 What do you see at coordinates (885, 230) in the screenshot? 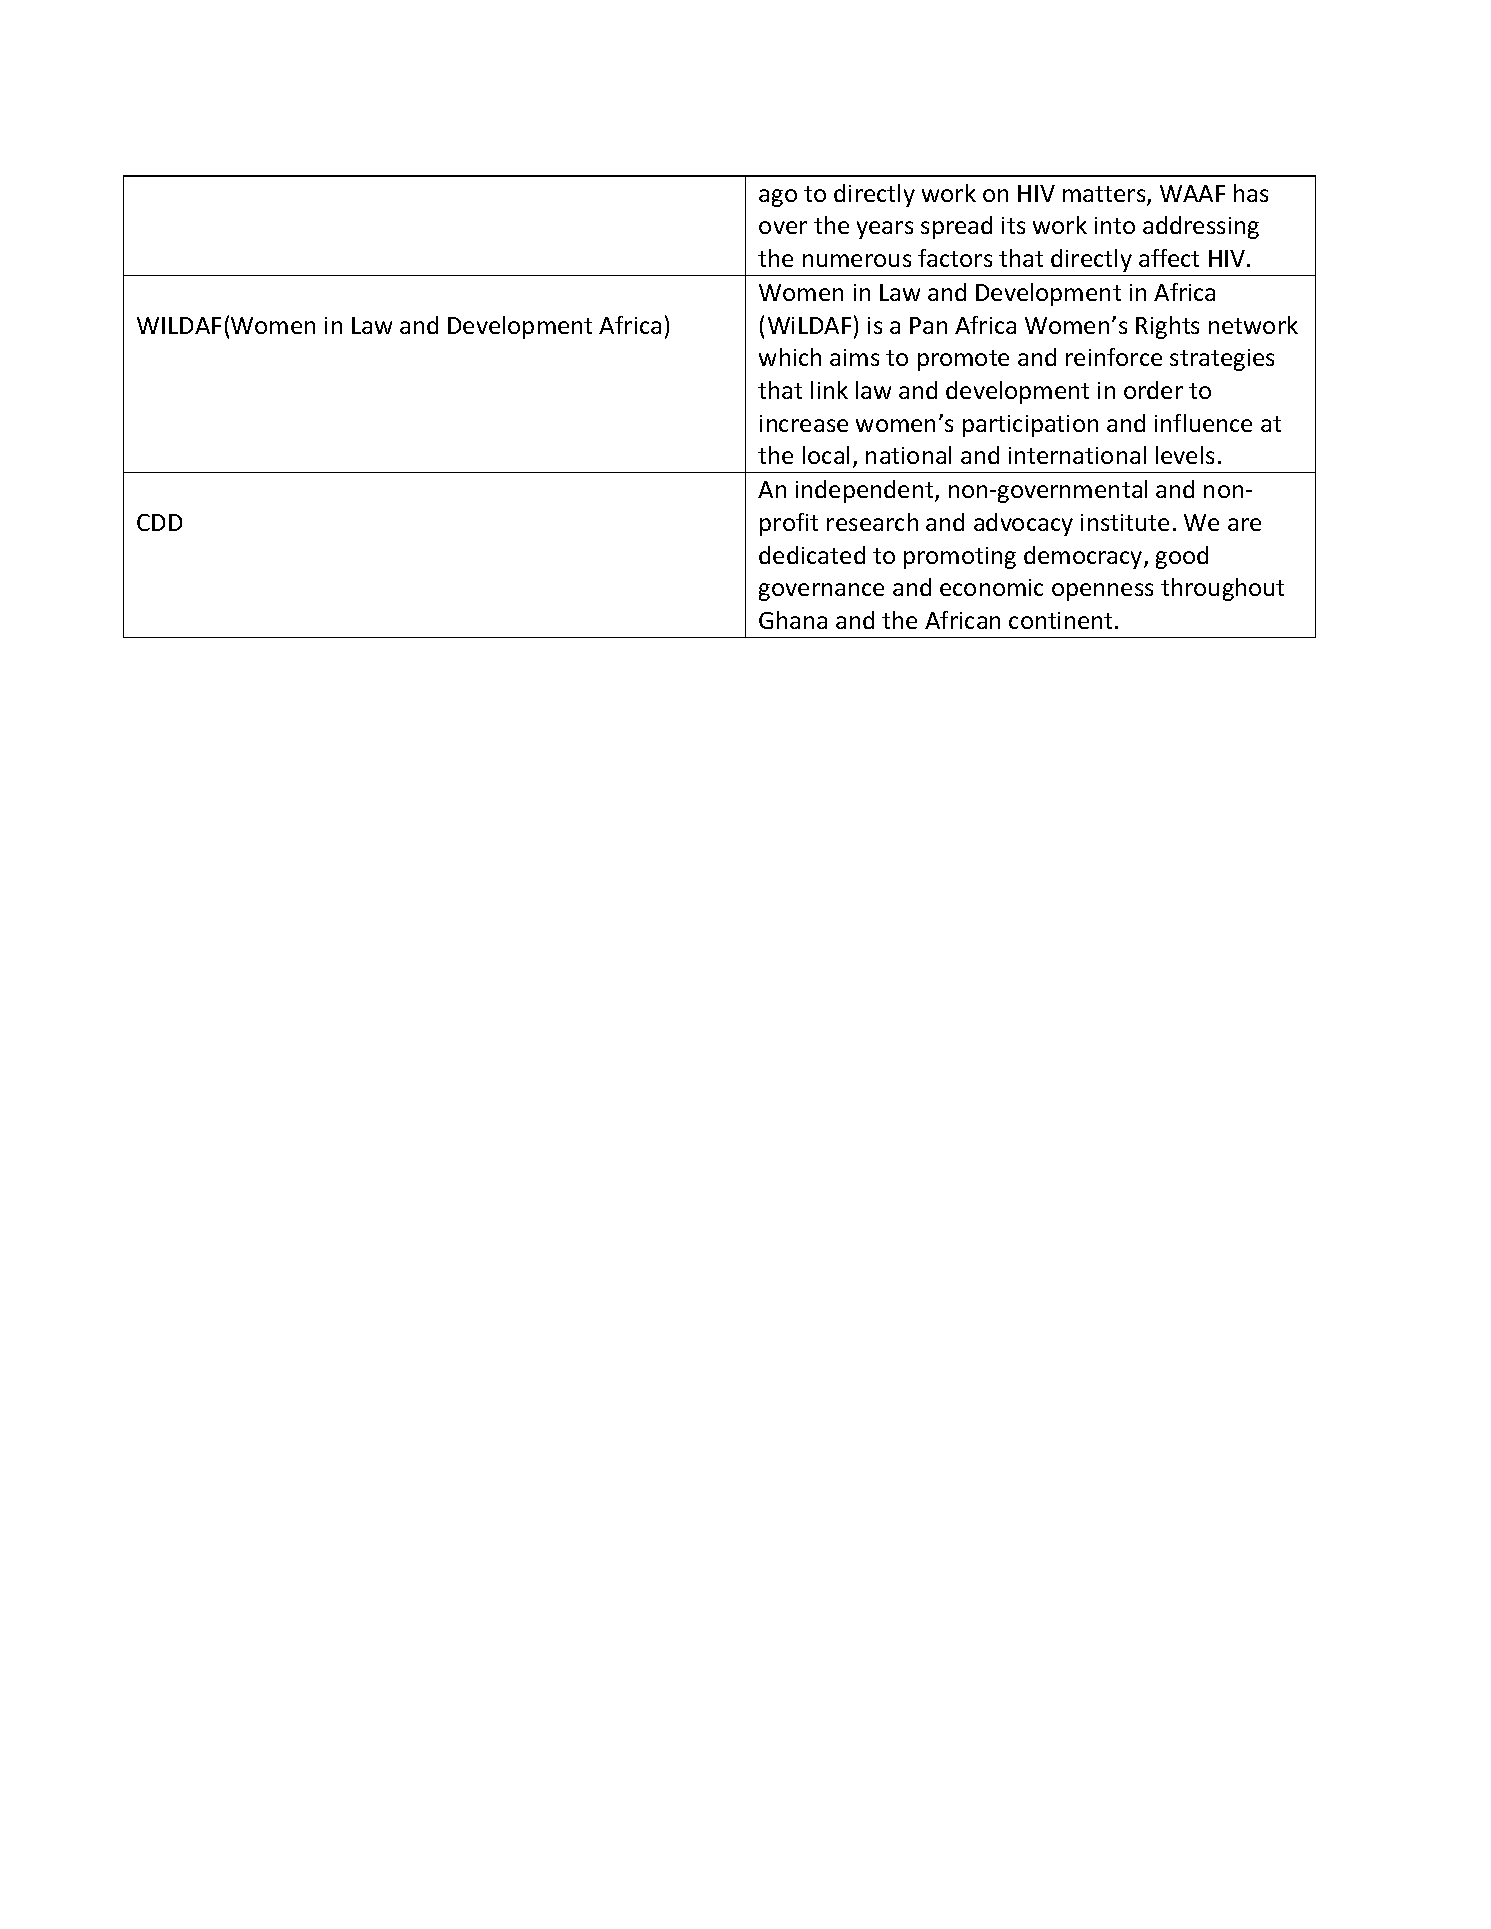
I see `years` at bounding box center [885, 230].
